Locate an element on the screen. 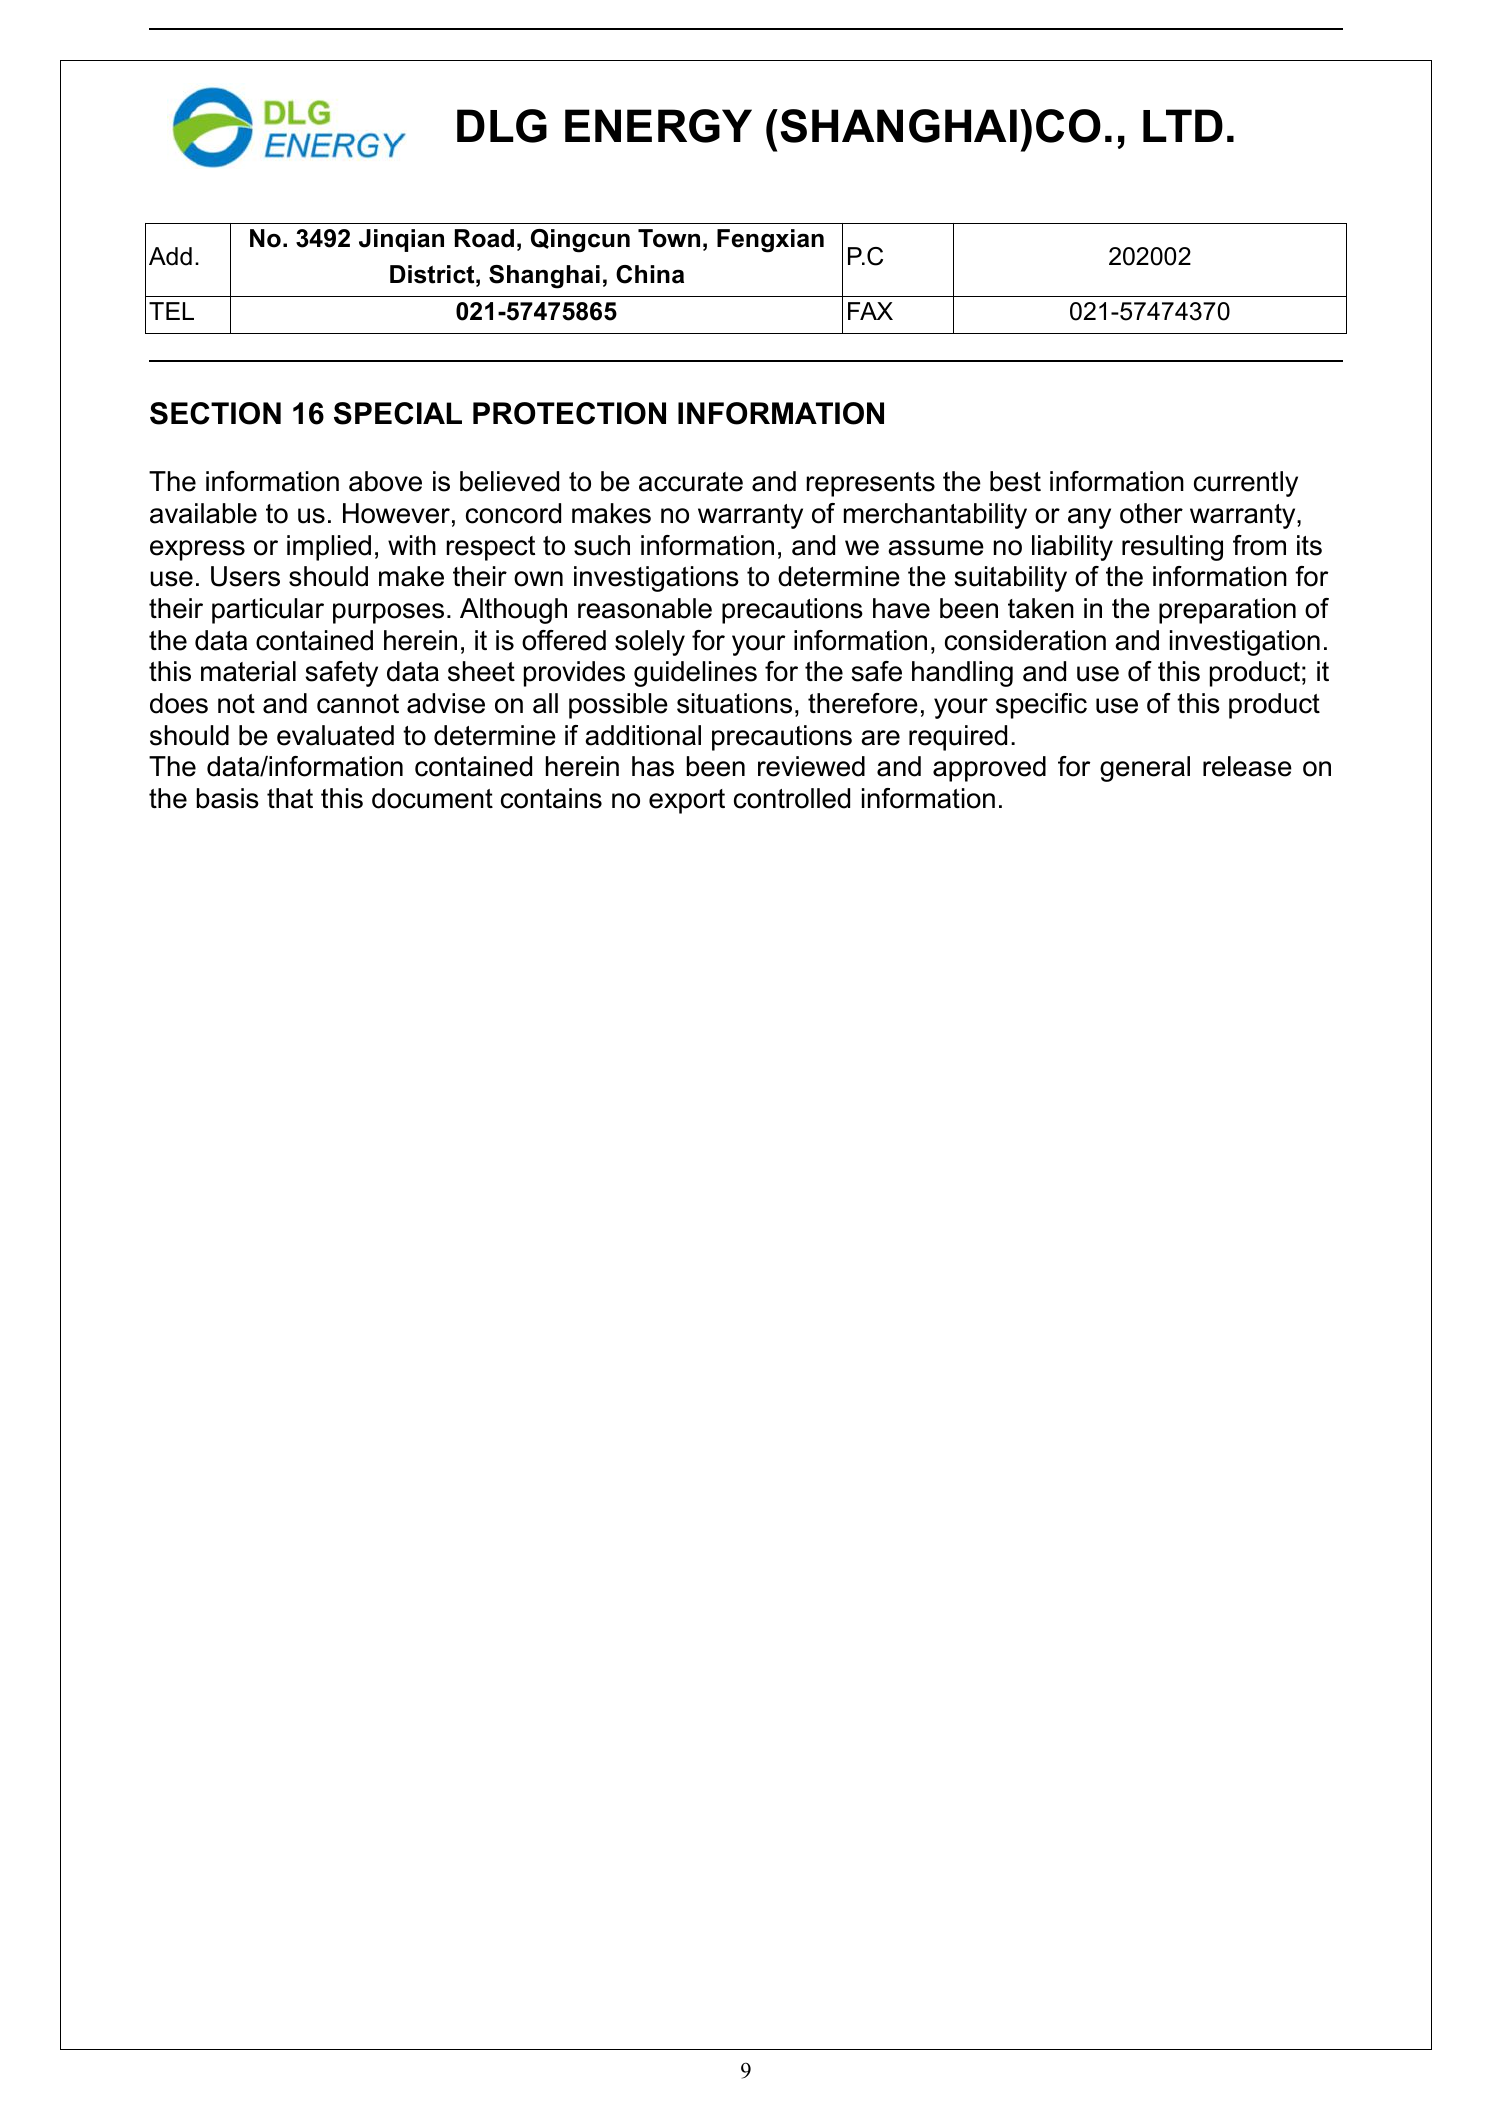 The width and height of the screenshot is (1492, 2110). FAX is located at coordinates (870, 311).
